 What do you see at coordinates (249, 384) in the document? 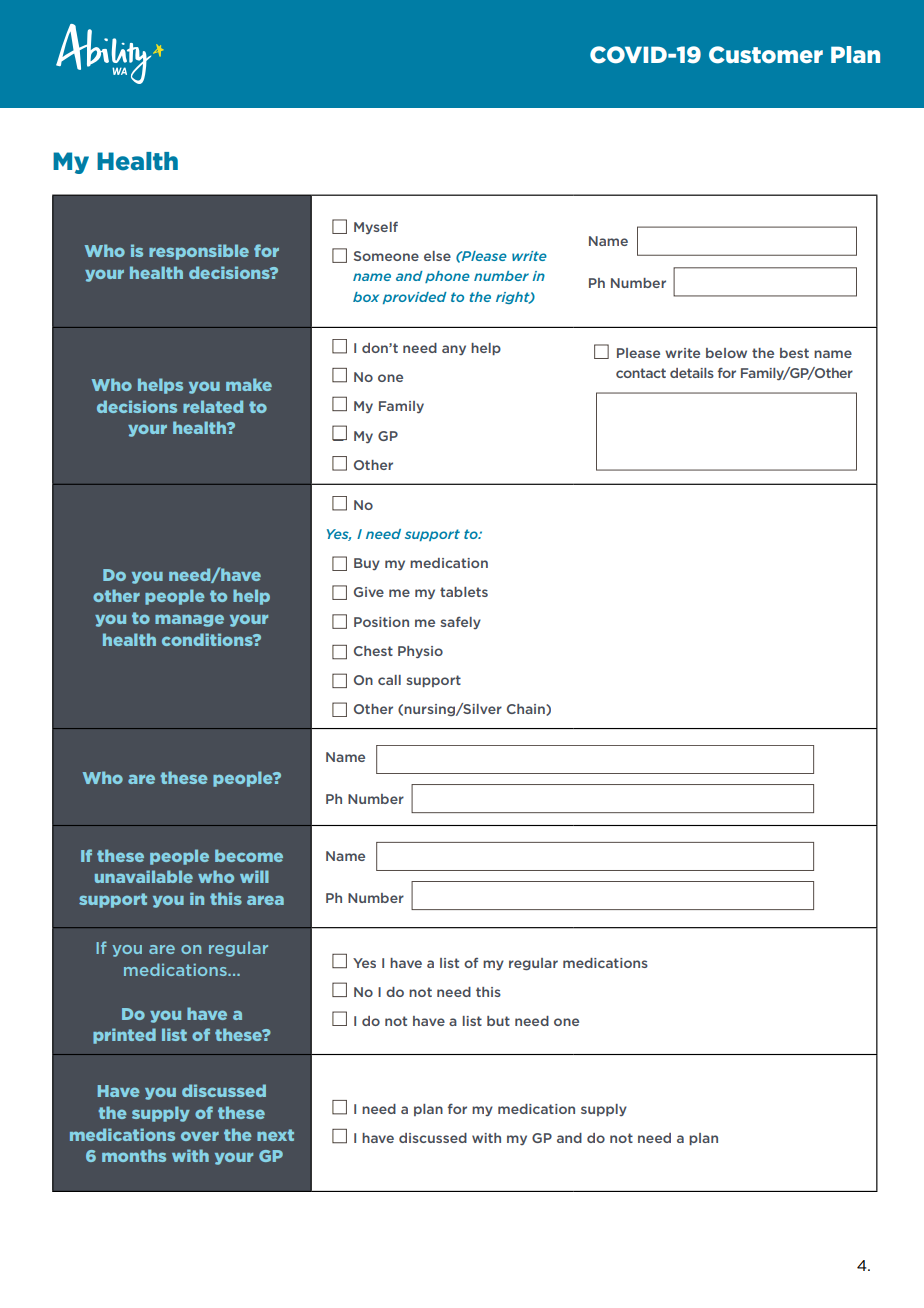
I see `make` at bounding box center [249, 384].
